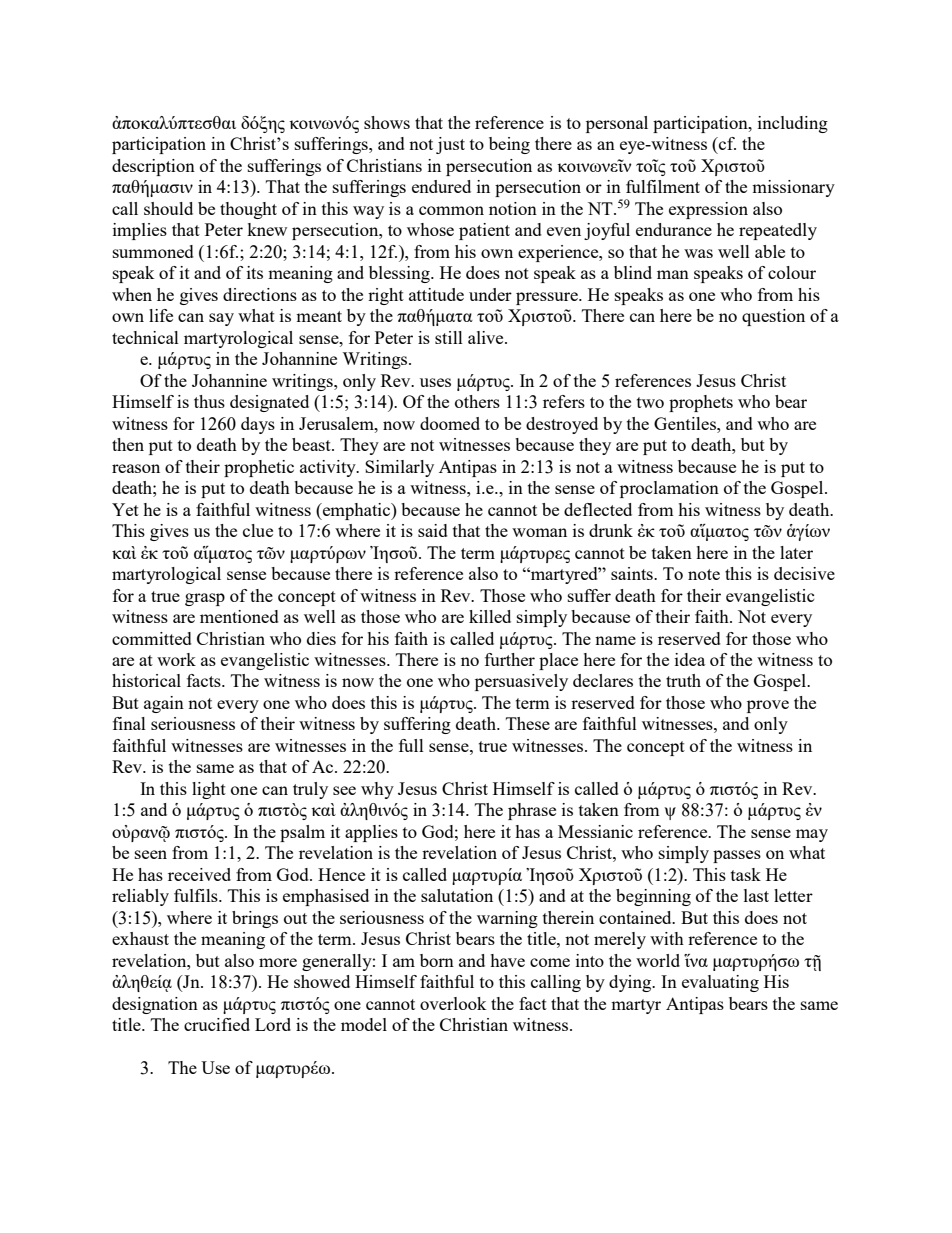 The image size is (952, 1233). I want to click on evaluating, so click(720, 983).
